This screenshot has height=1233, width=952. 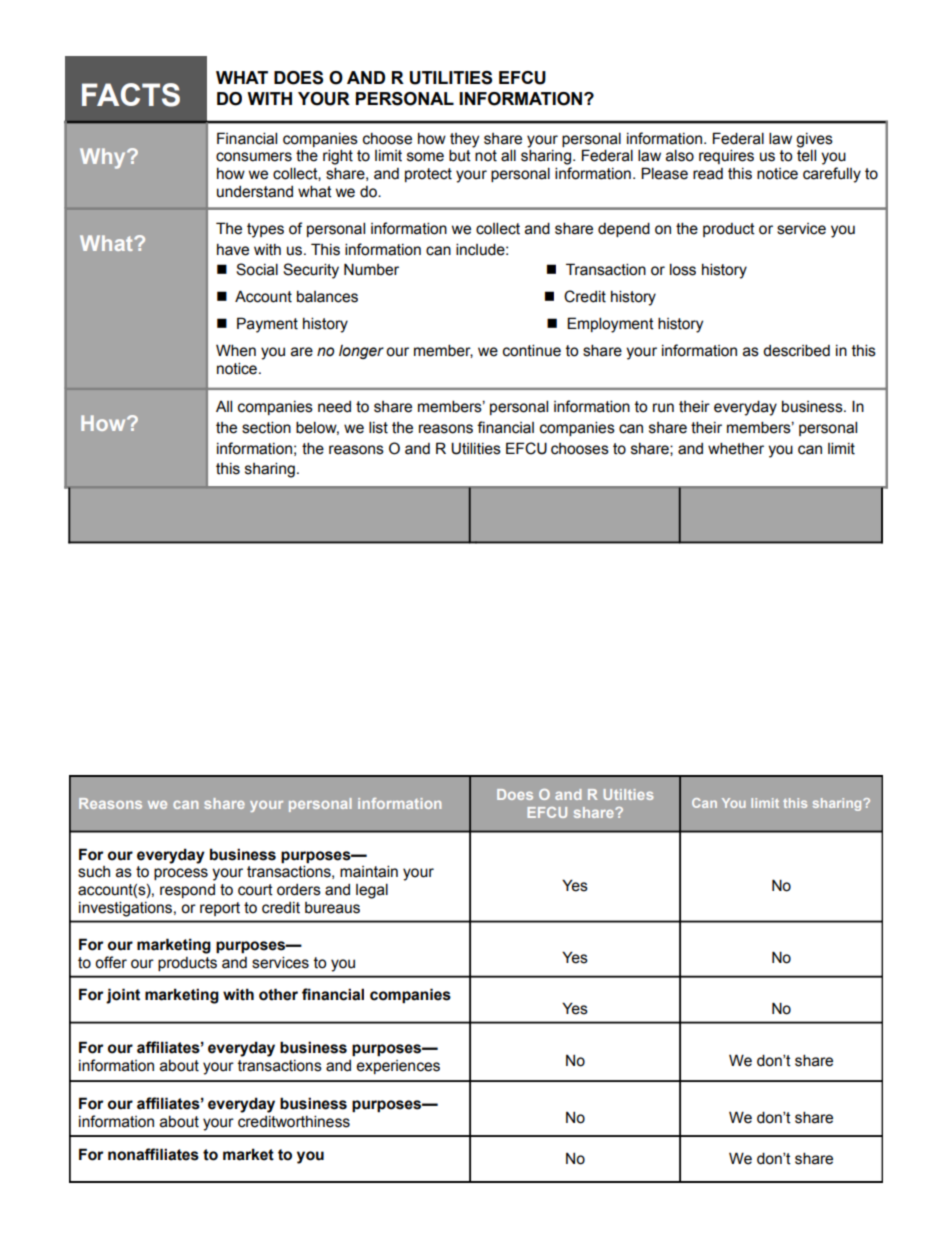 I want to click on FACTS, so click(x=131, y=95).
